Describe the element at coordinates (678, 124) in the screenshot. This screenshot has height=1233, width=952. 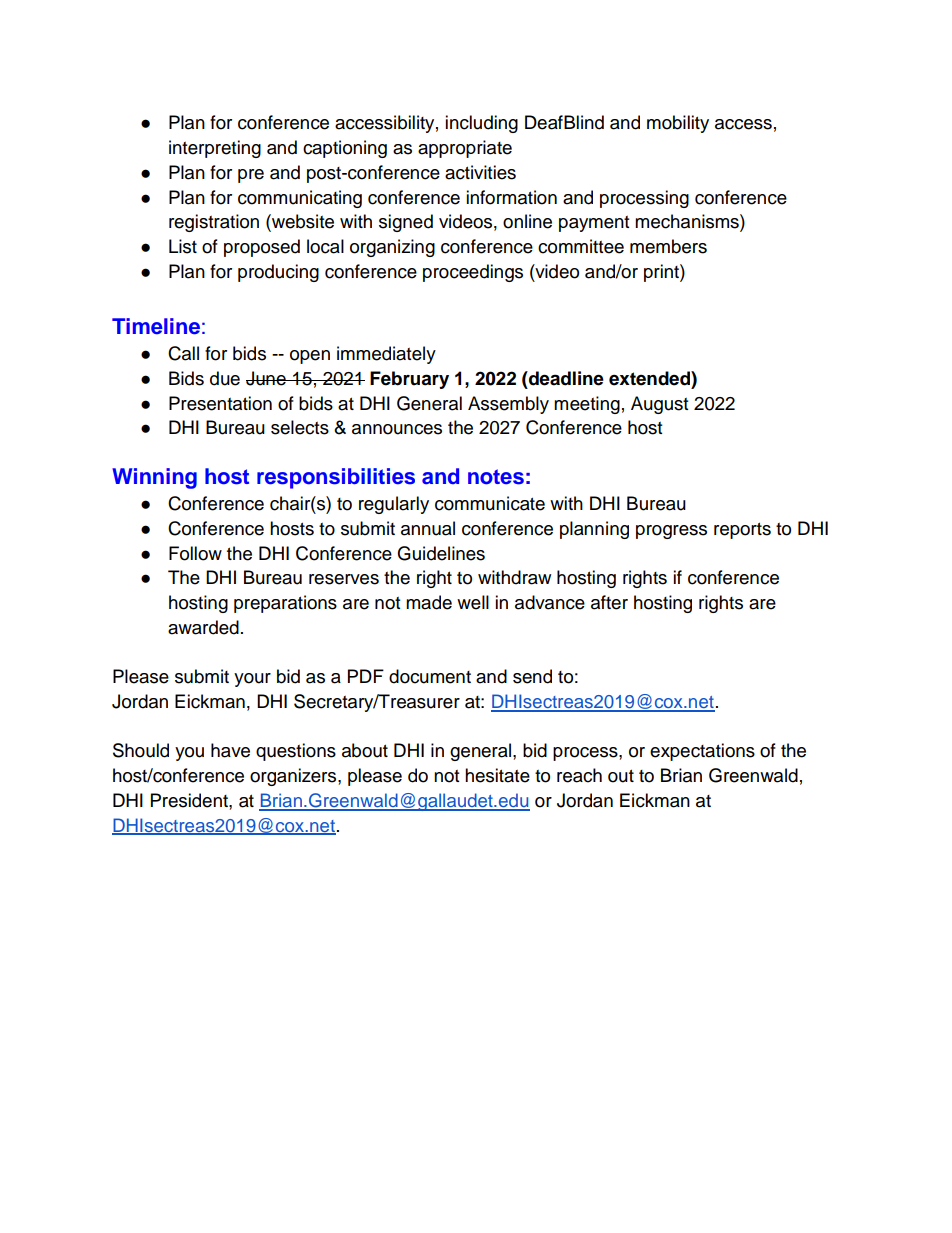
I see `mobility` at that location.
